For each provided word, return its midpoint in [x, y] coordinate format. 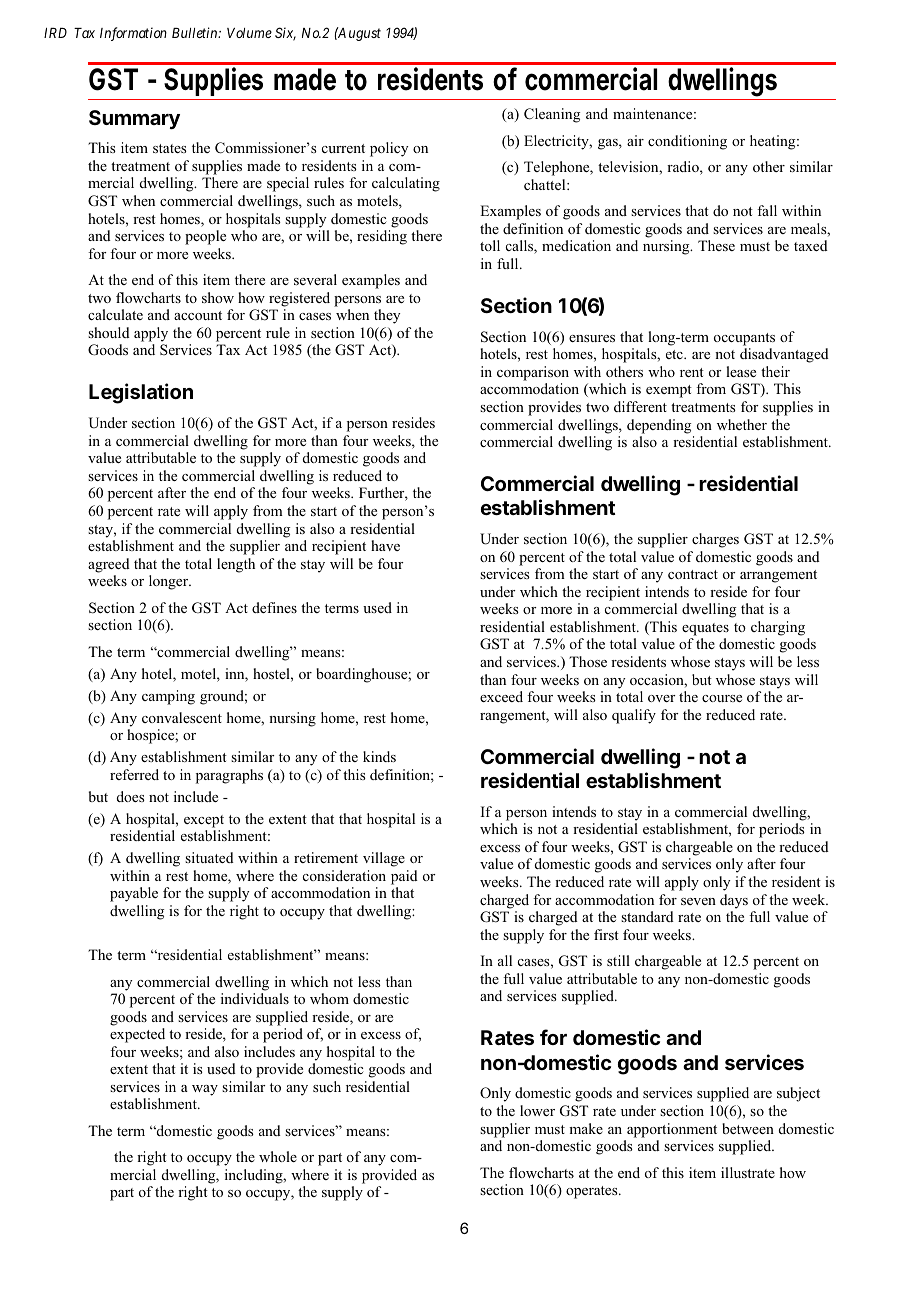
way [205, 1090]
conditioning [687, 142]
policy [389, 149]
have [385, 545]
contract [693, 574]
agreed [109, 565]
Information [133, 34]
